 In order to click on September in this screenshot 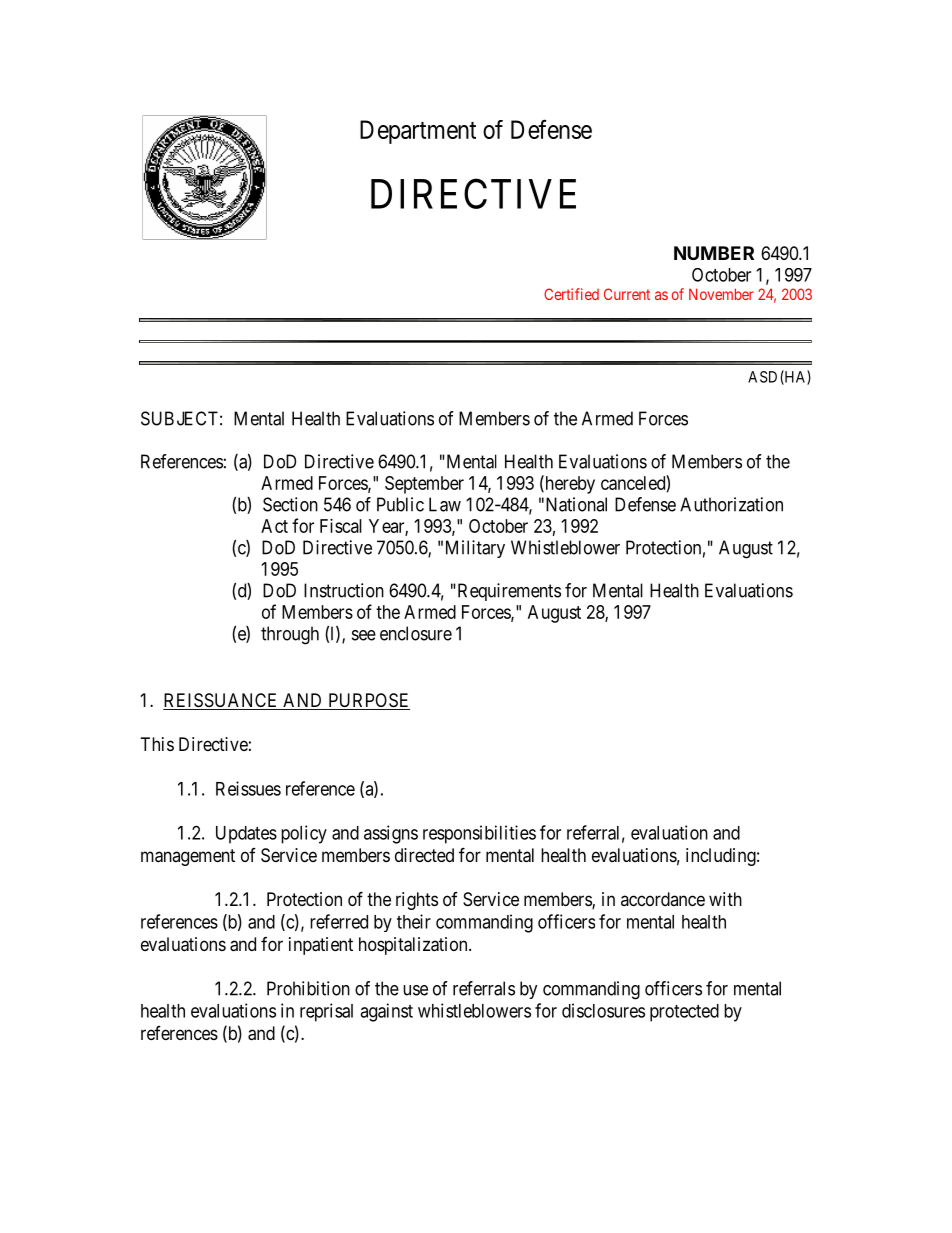, I will do `click(424, 485)`.
